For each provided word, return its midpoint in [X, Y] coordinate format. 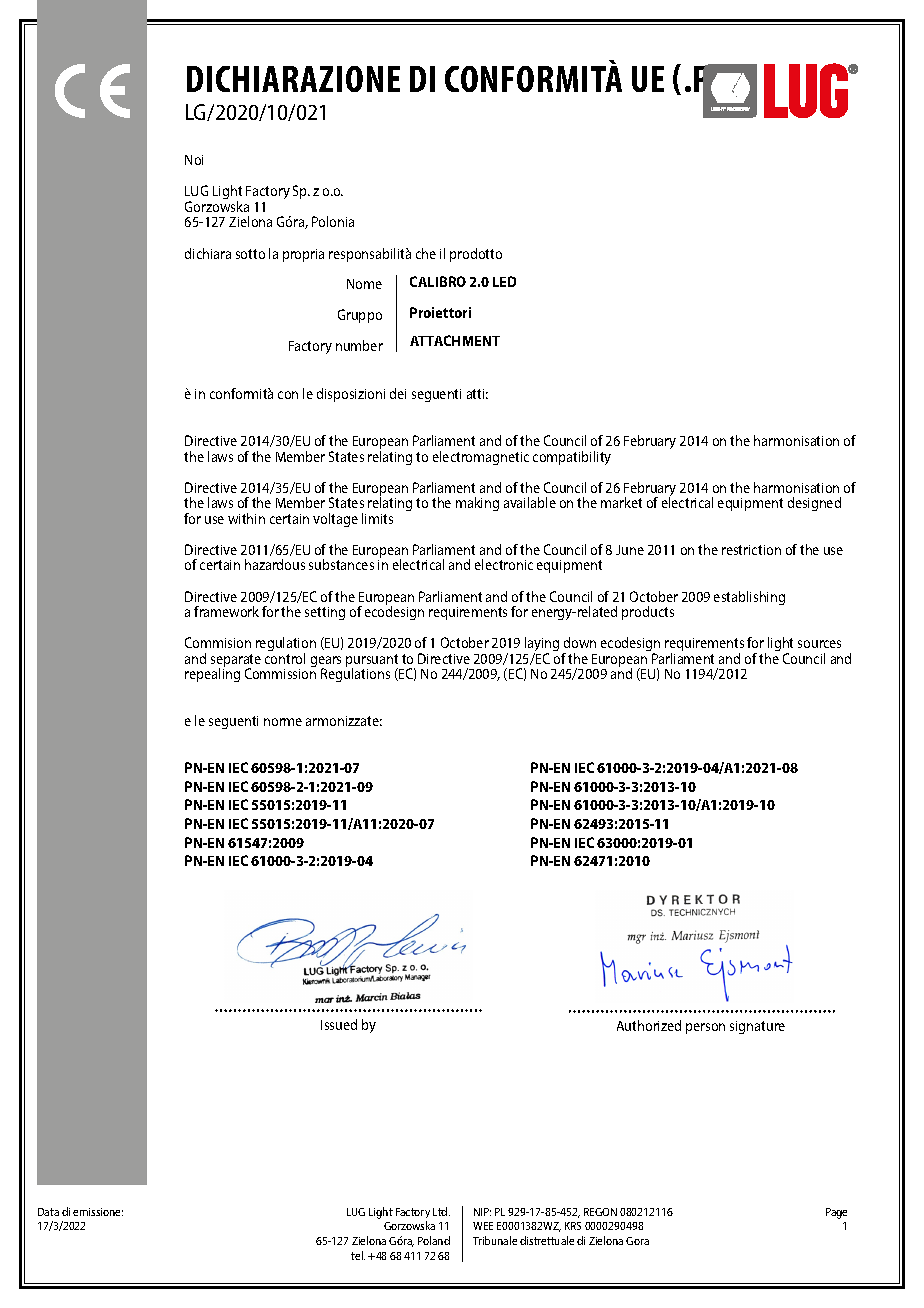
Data [48, 1212]
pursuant [373, 662]
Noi [194, 160]
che [426, 253]
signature [757, 1027]
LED [504, 281]
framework [226, 611]
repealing [212, 674]
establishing [749, 598]
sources [819, 644]
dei [398, 393]
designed [814, 504]
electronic [504, 564]
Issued [339, 1024]
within [246, 518]
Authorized [649, 1025]
